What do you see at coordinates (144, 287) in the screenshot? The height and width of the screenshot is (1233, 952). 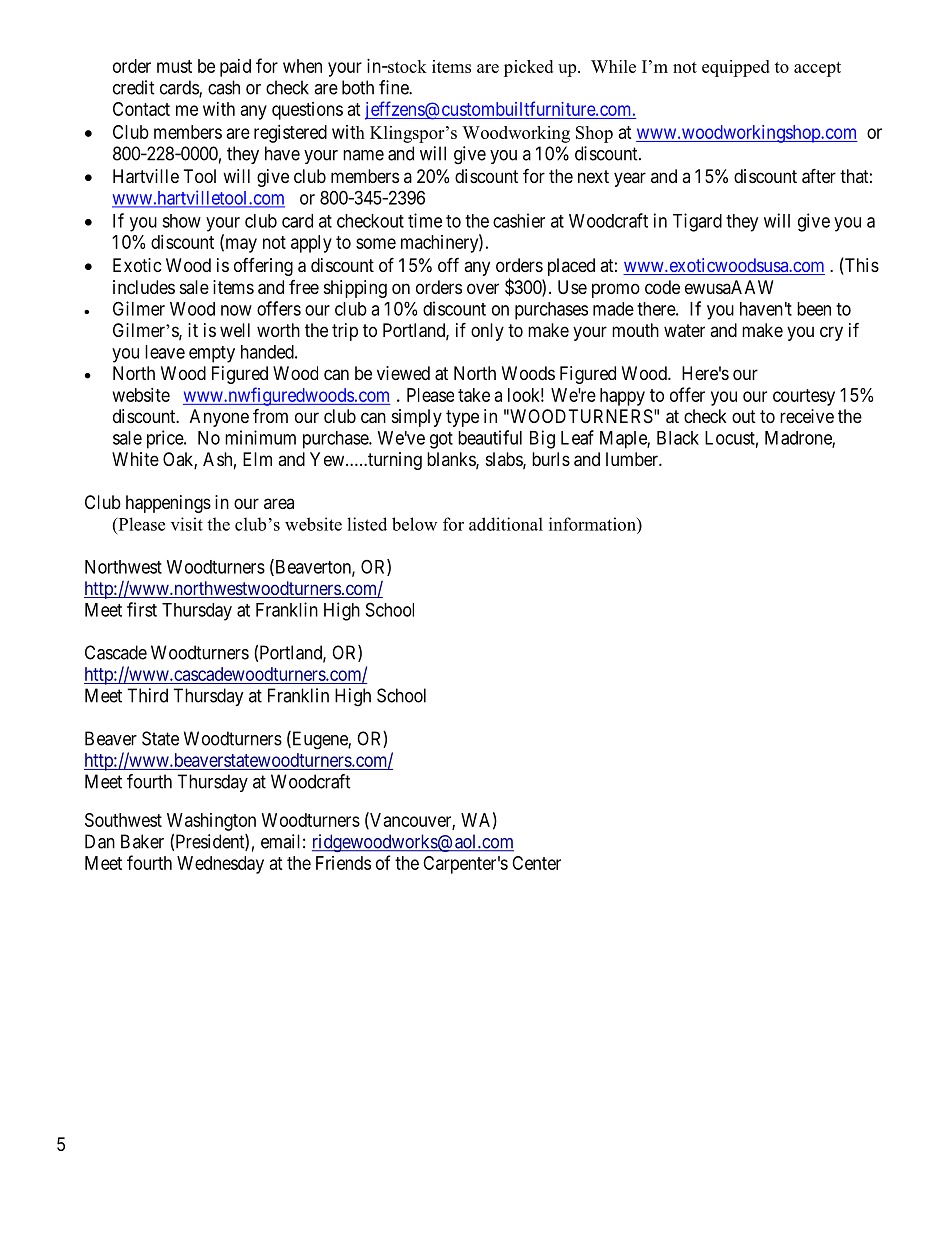 I see `includes` at bounding box center [144, 287].
